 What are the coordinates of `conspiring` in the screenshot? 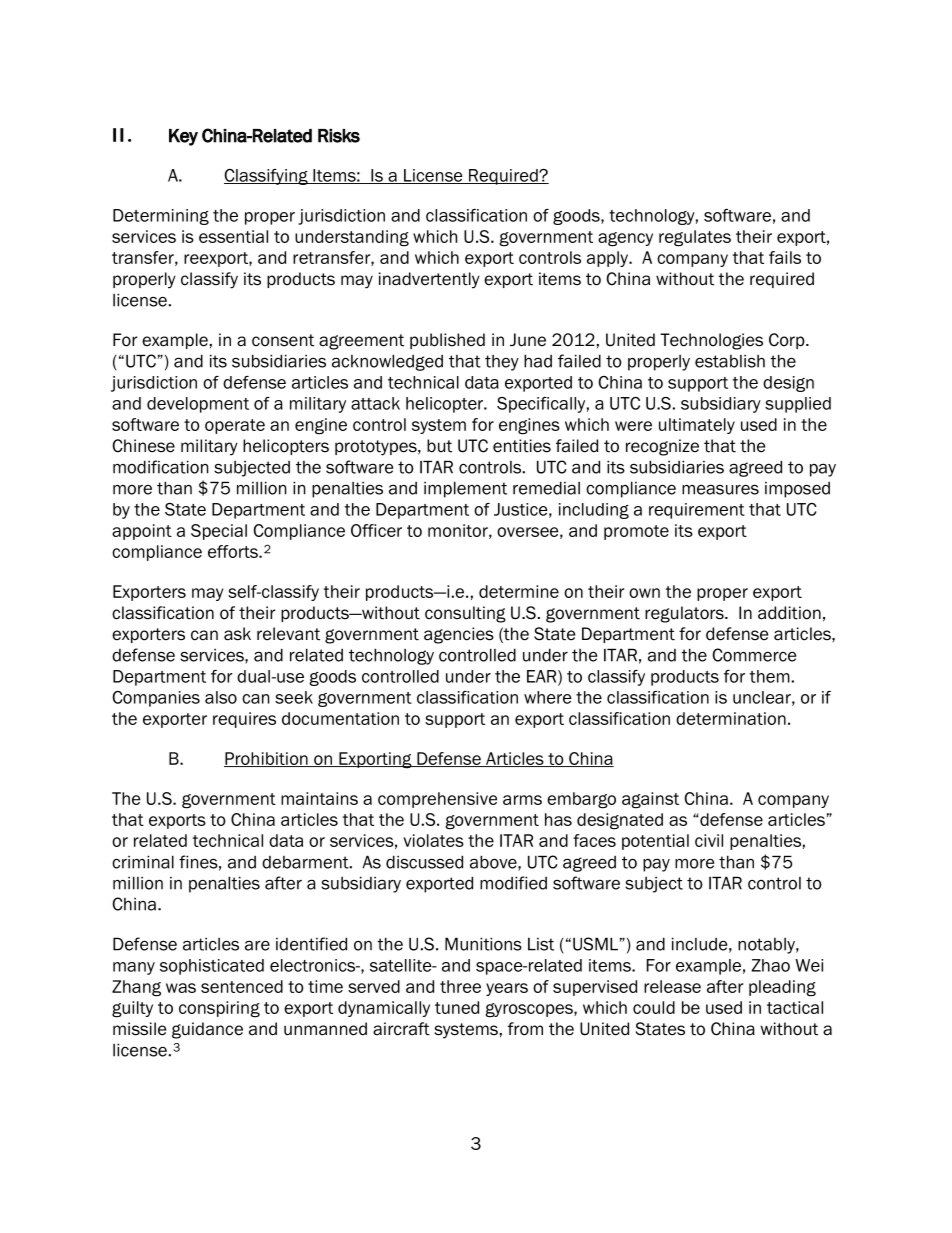 It's located at (219, 1009).
